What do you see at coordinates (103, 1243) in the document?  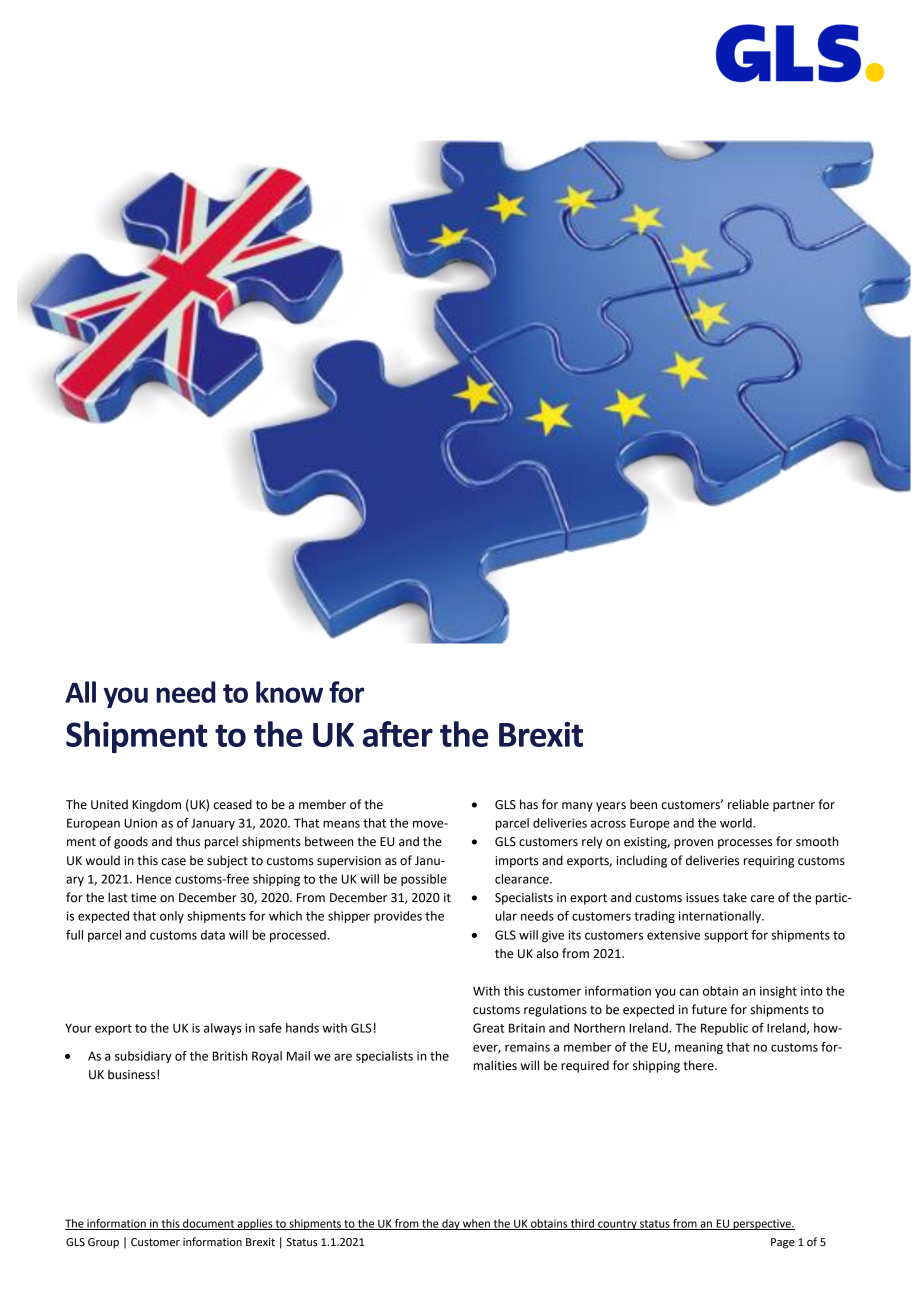 I see `Group` at bounding box center [103, 1243].
